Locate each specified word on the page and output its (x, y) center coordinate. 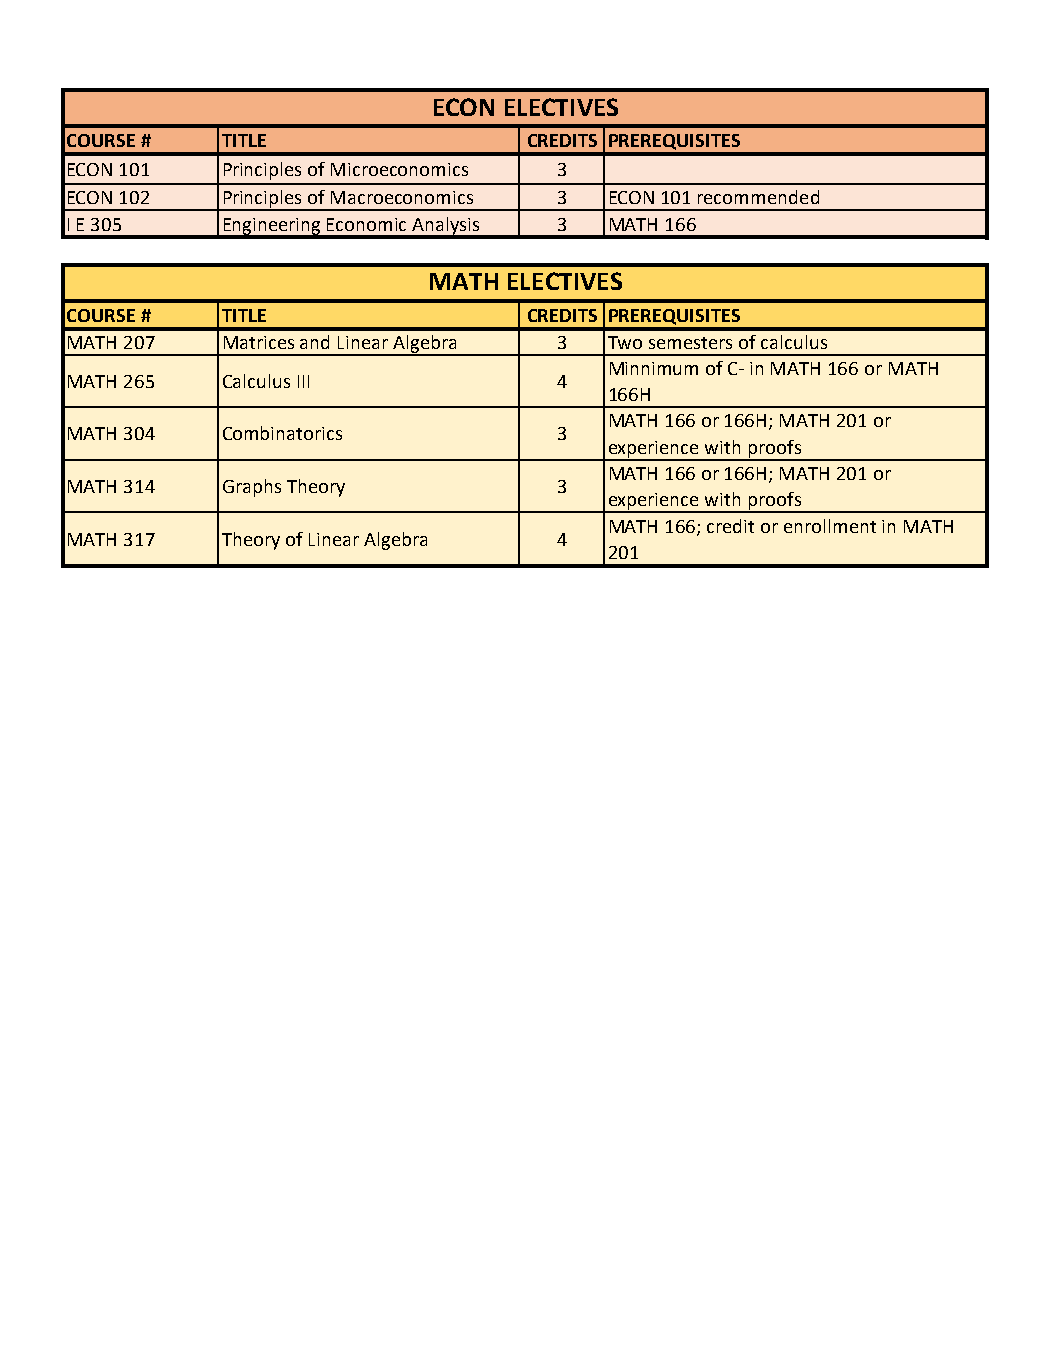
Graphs (252, 488)
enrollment (830, 526)
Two (625, 342)
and (314, 342)
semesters (690, 343)
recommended (758, 197)
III (303, 381)
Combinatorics (282, 433)
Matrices (259, 342)
